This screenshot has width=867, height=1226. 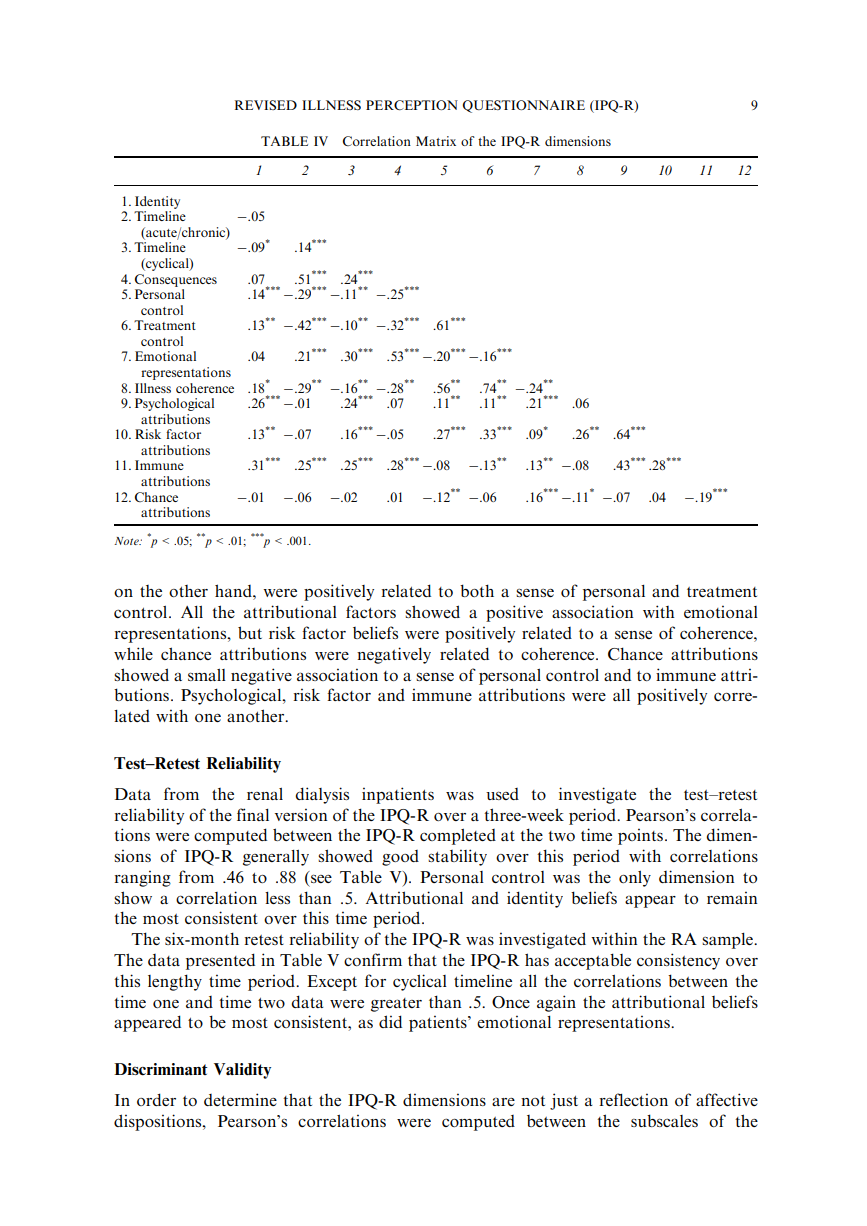 What do you see at coordinates (477, 590) in the screenshot?
I see `both` at bounding box center [477, 590].
